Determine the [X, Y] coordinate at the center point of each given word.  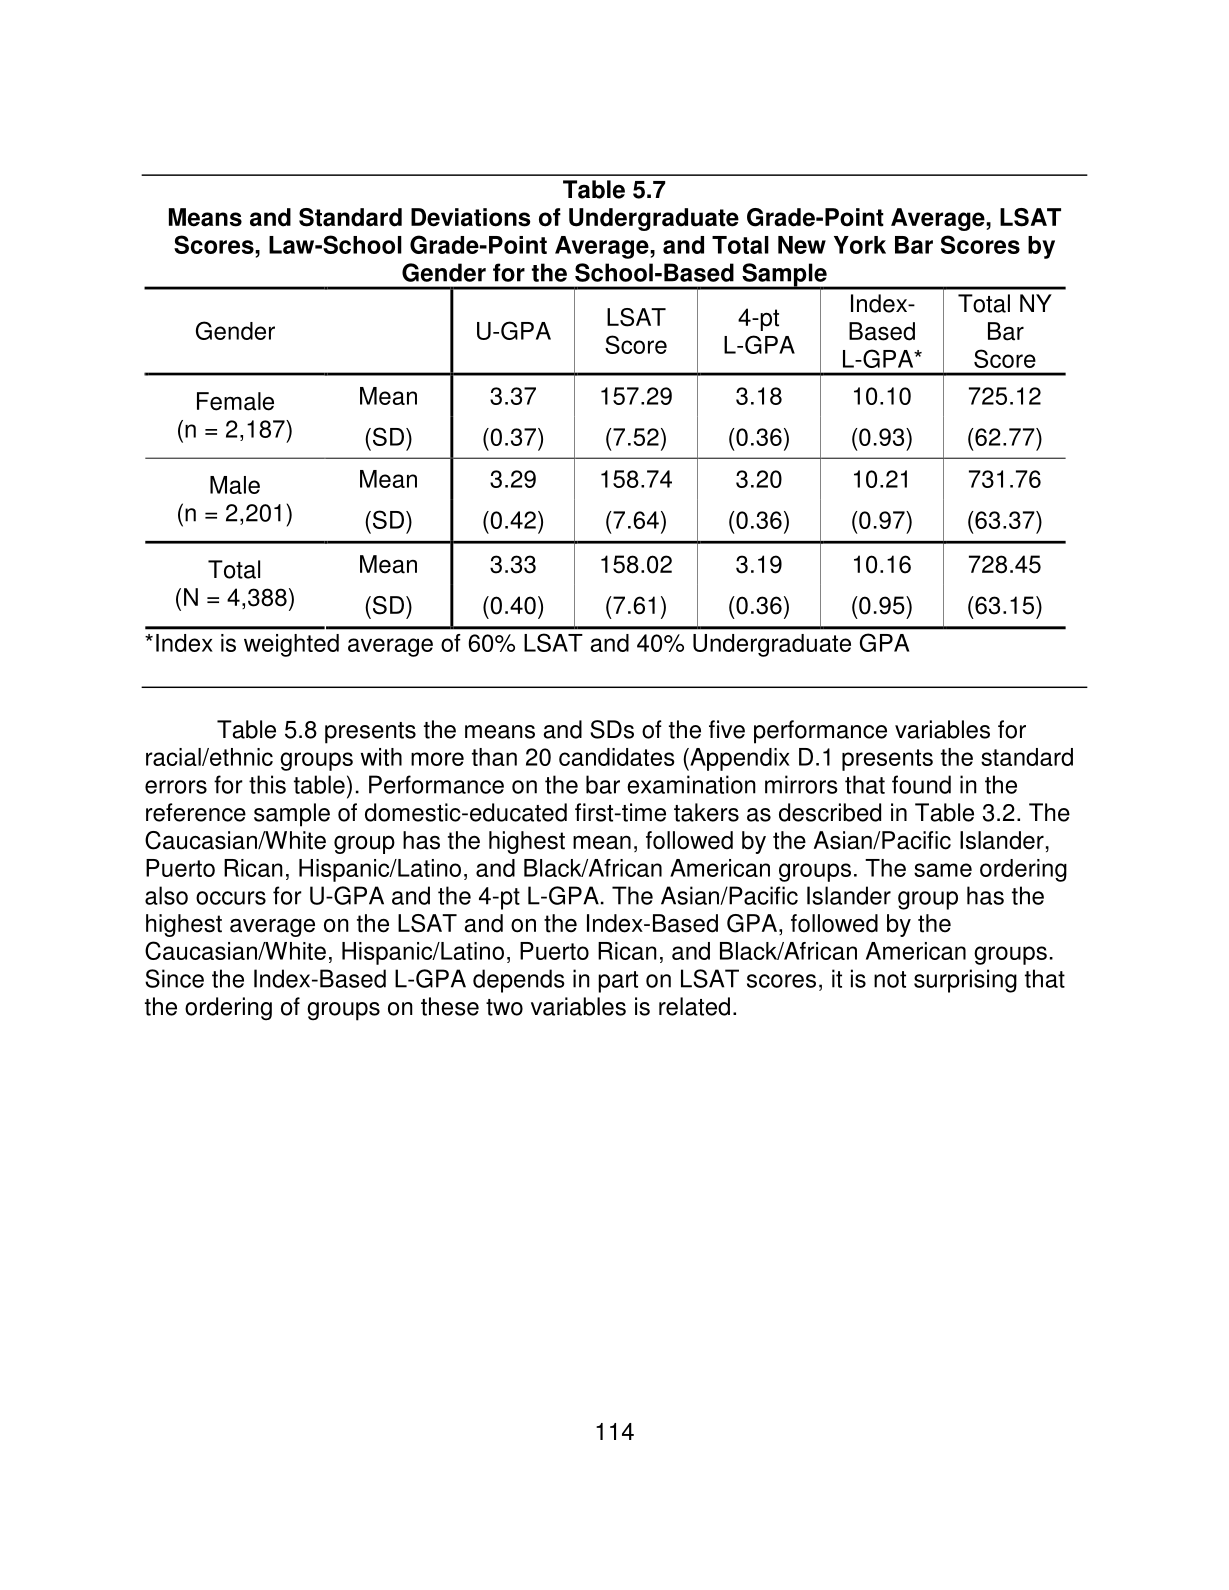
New [802, 245]
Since [174, 978]
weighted [291, 645]
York [860, 245]
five [727, 729]
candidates [616, 757]
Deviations [471, 217]
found [921, 784]
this [267, 784]
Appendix [739, 759]
